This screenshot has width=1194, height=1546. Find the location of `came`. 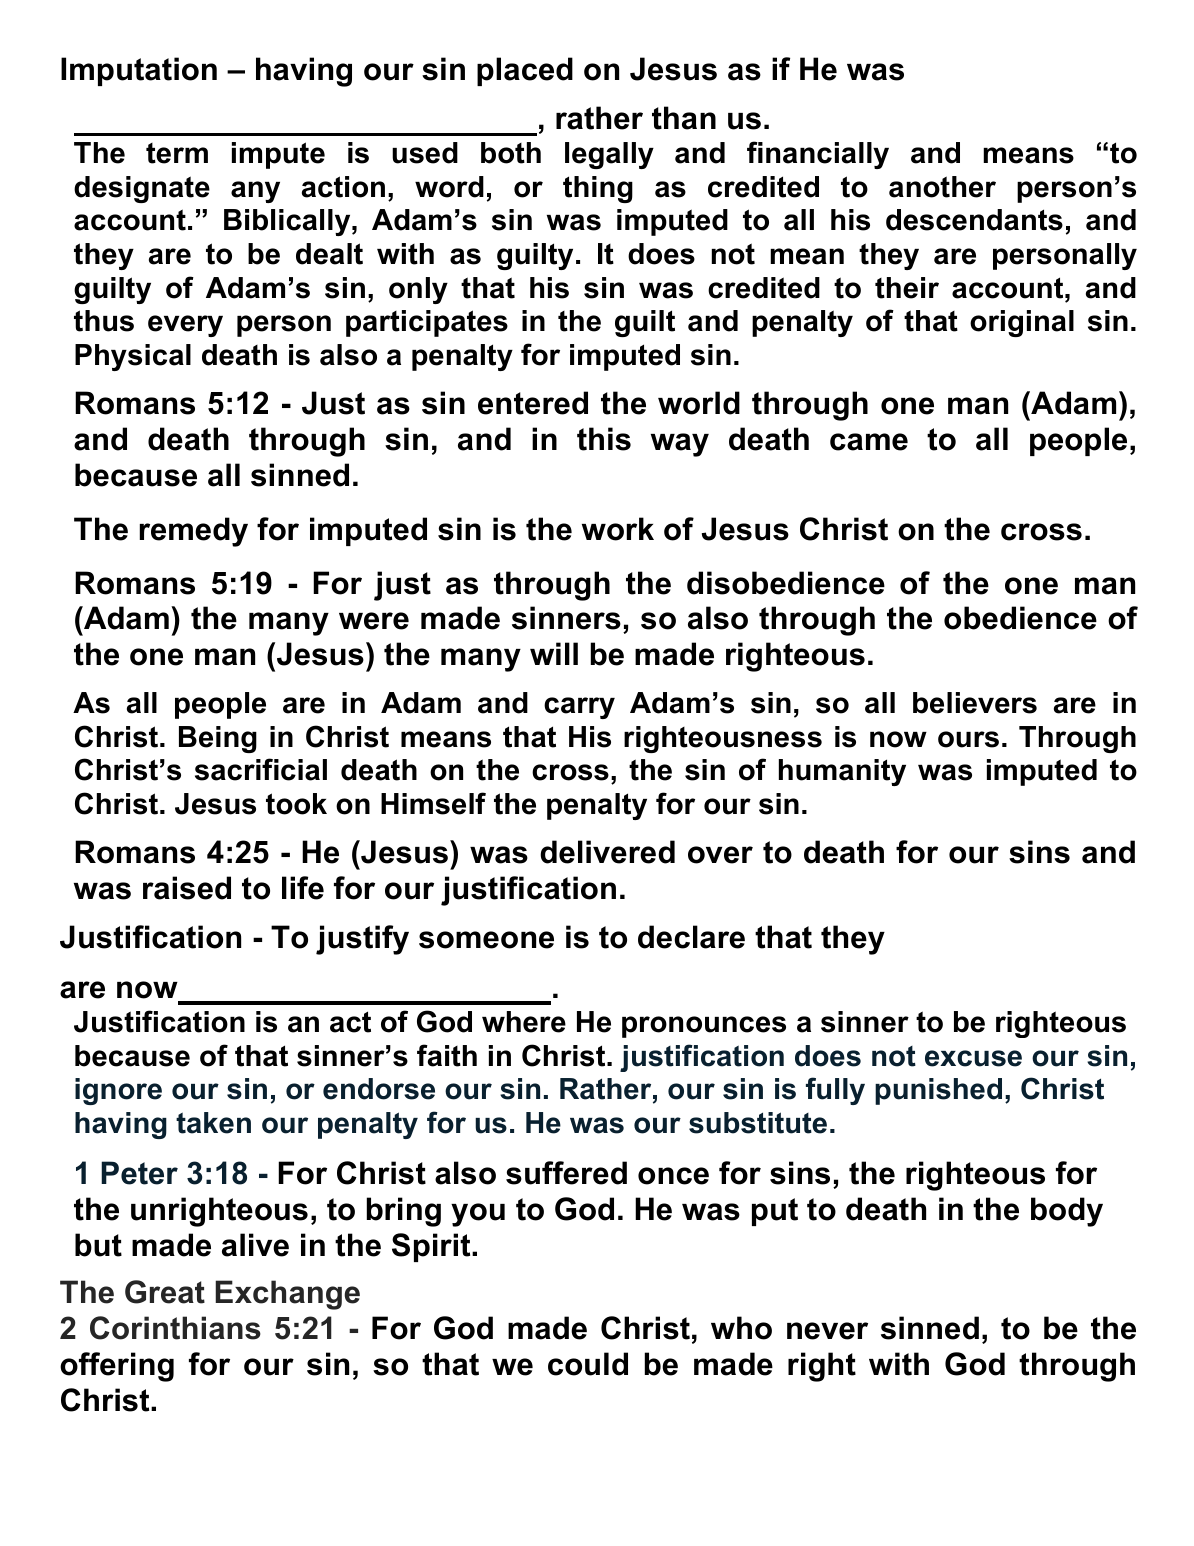

came is located at coordinates (869, 442).
